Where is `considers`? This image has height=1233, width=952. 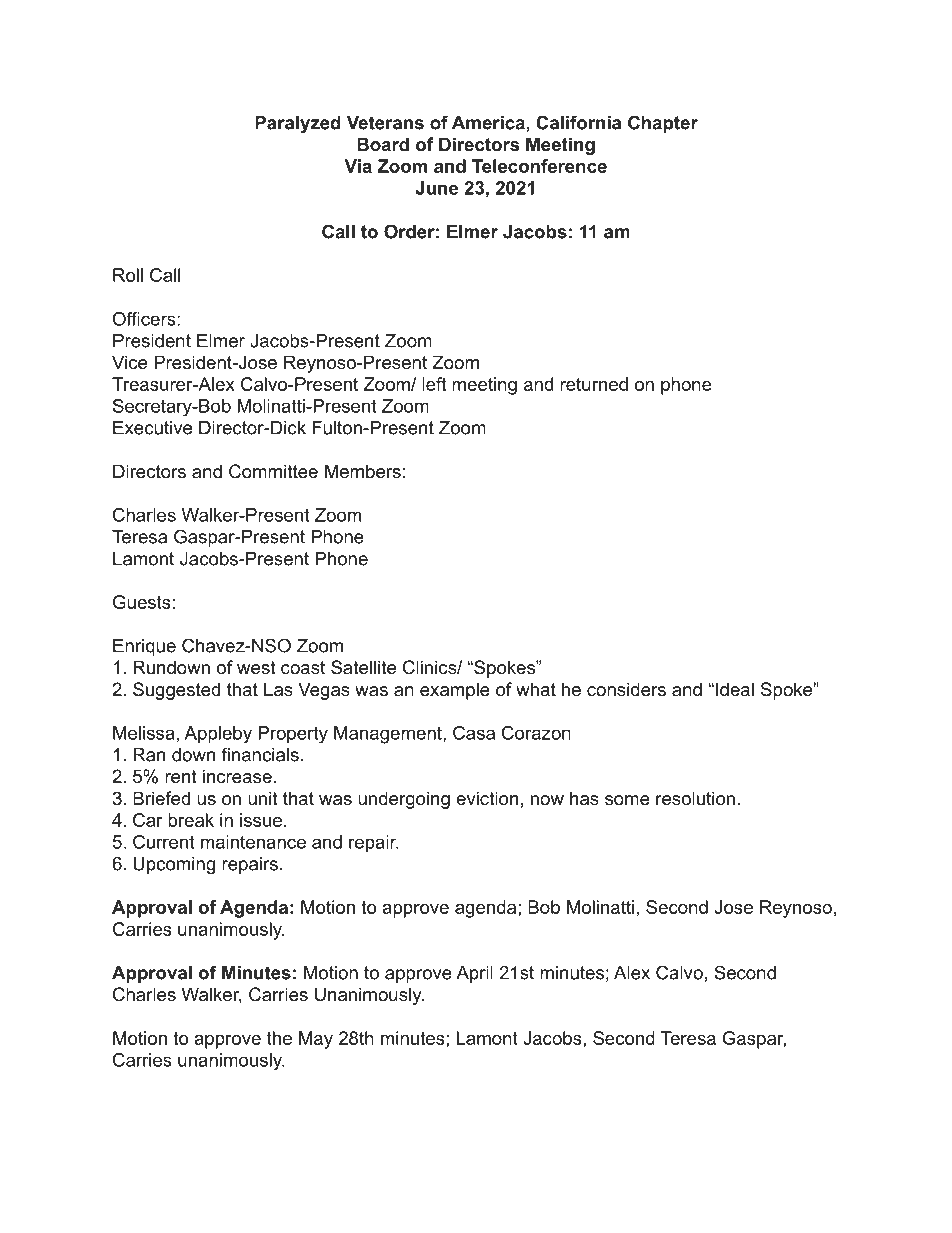
considers is located at coordinates (626, 689).
